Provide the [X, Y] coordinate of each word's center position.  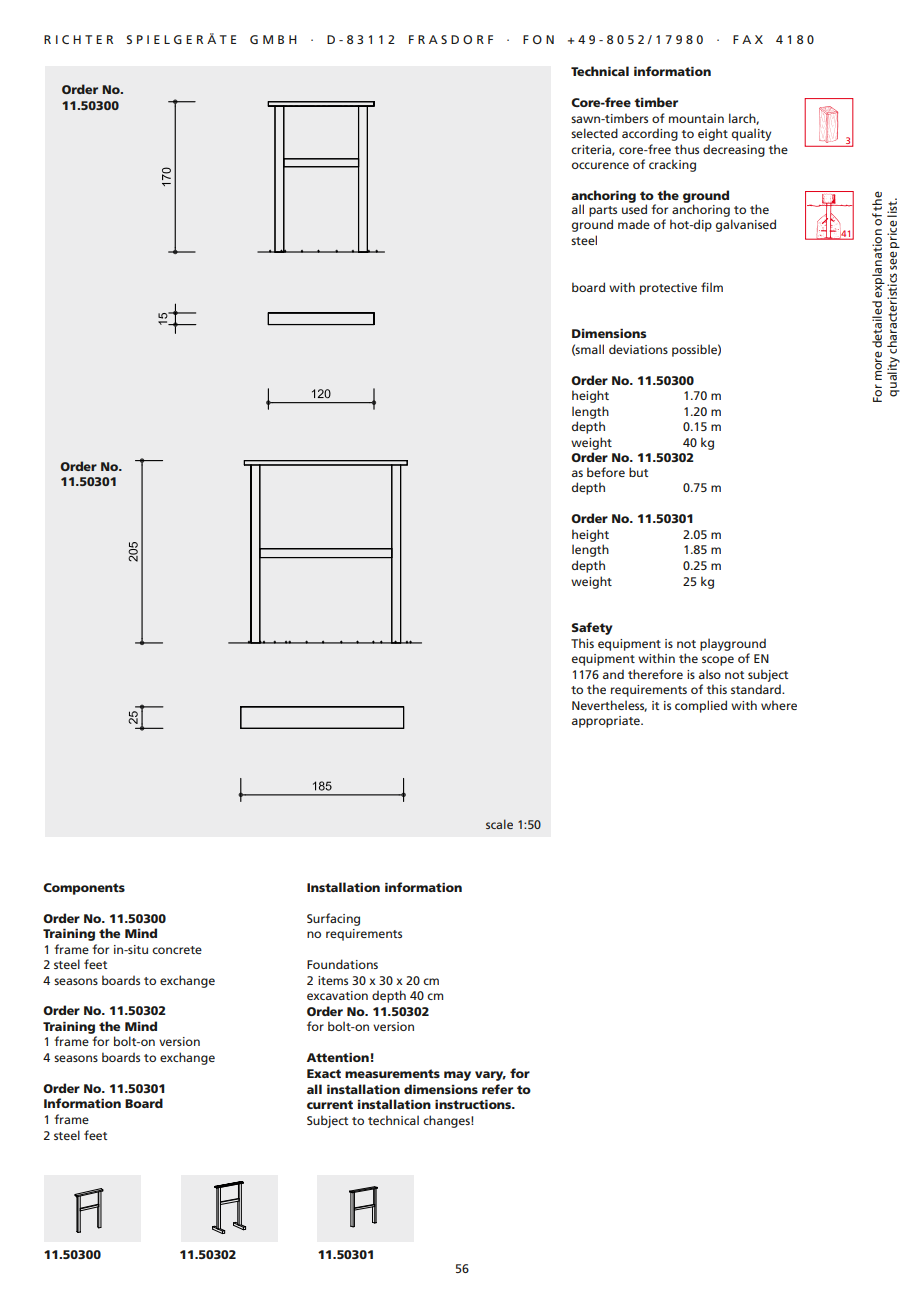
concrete [177, 950]
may [457, 1076]
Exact [324, 1073]
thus [687, 149]
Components [84, 889]
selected [594, 133]
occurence [600, 165]
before [606, 472]
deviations [638, 349]
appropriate [607, 722]
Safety [592, 628]
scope [718, 661]
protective [668, 289]
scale [499, 824]
